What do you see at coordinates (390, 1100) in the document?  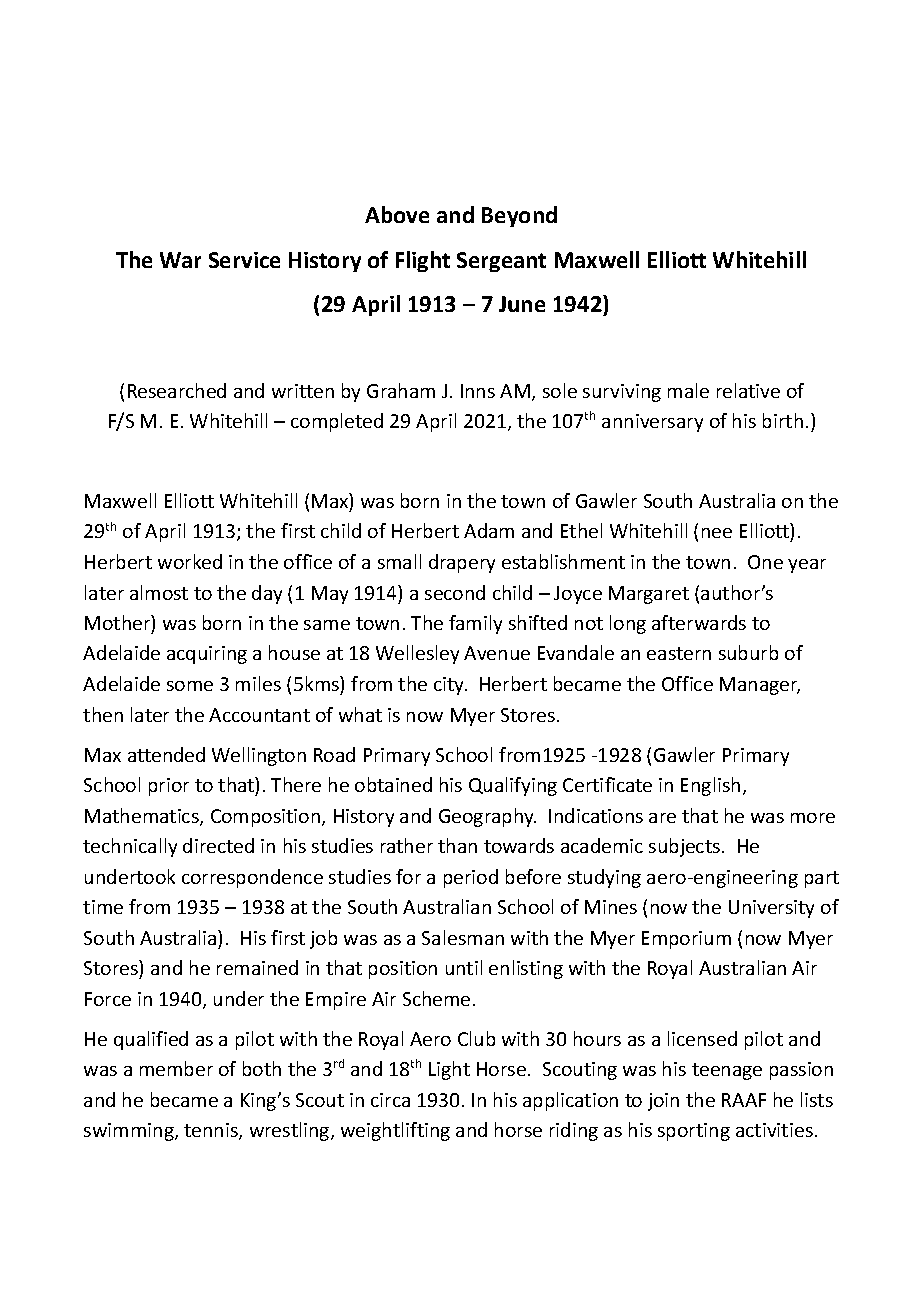 I see `circa` at bounding box center [390, 1100].
